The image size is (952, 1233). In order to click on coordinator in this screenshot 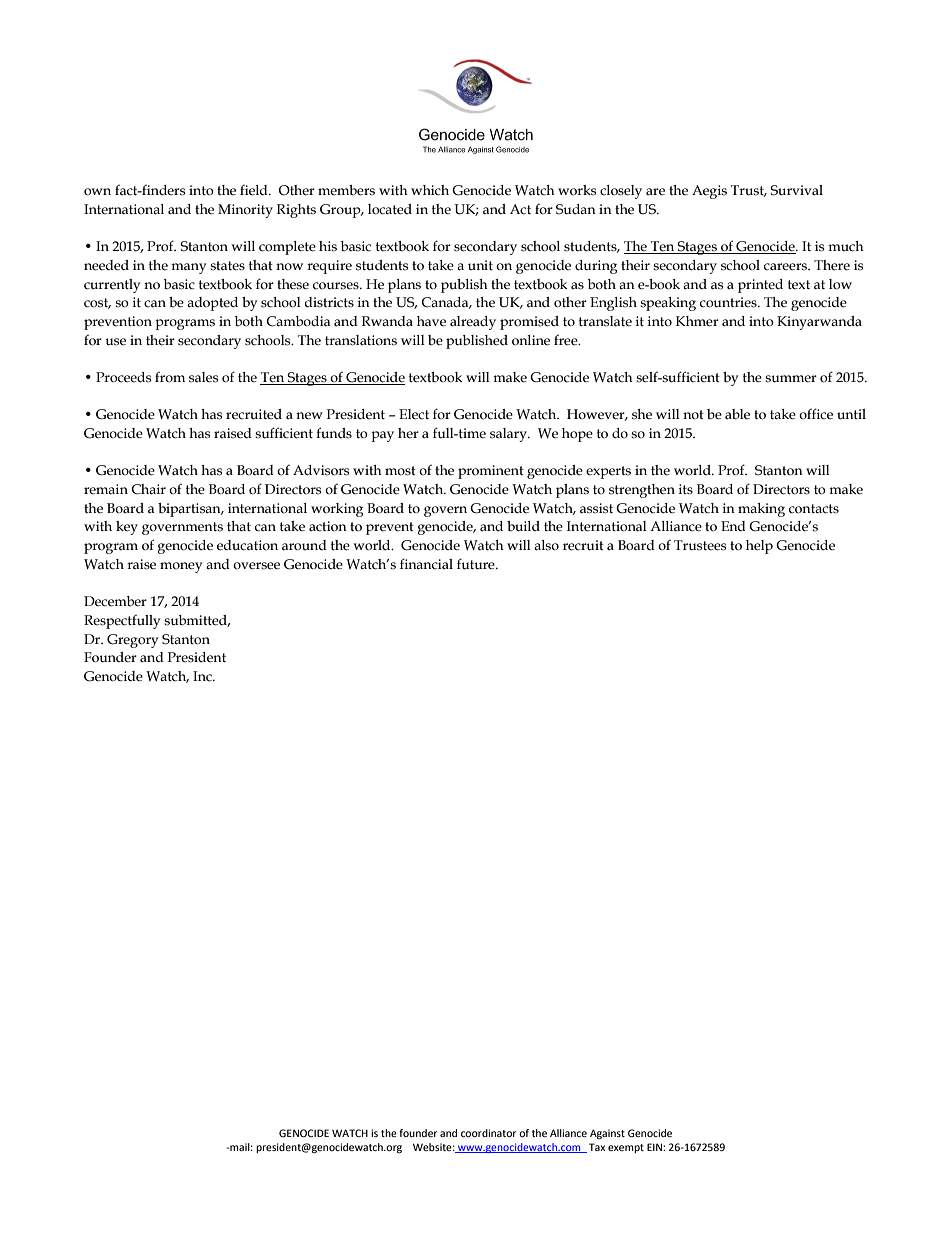, I will do `click(488, 1133)`.
